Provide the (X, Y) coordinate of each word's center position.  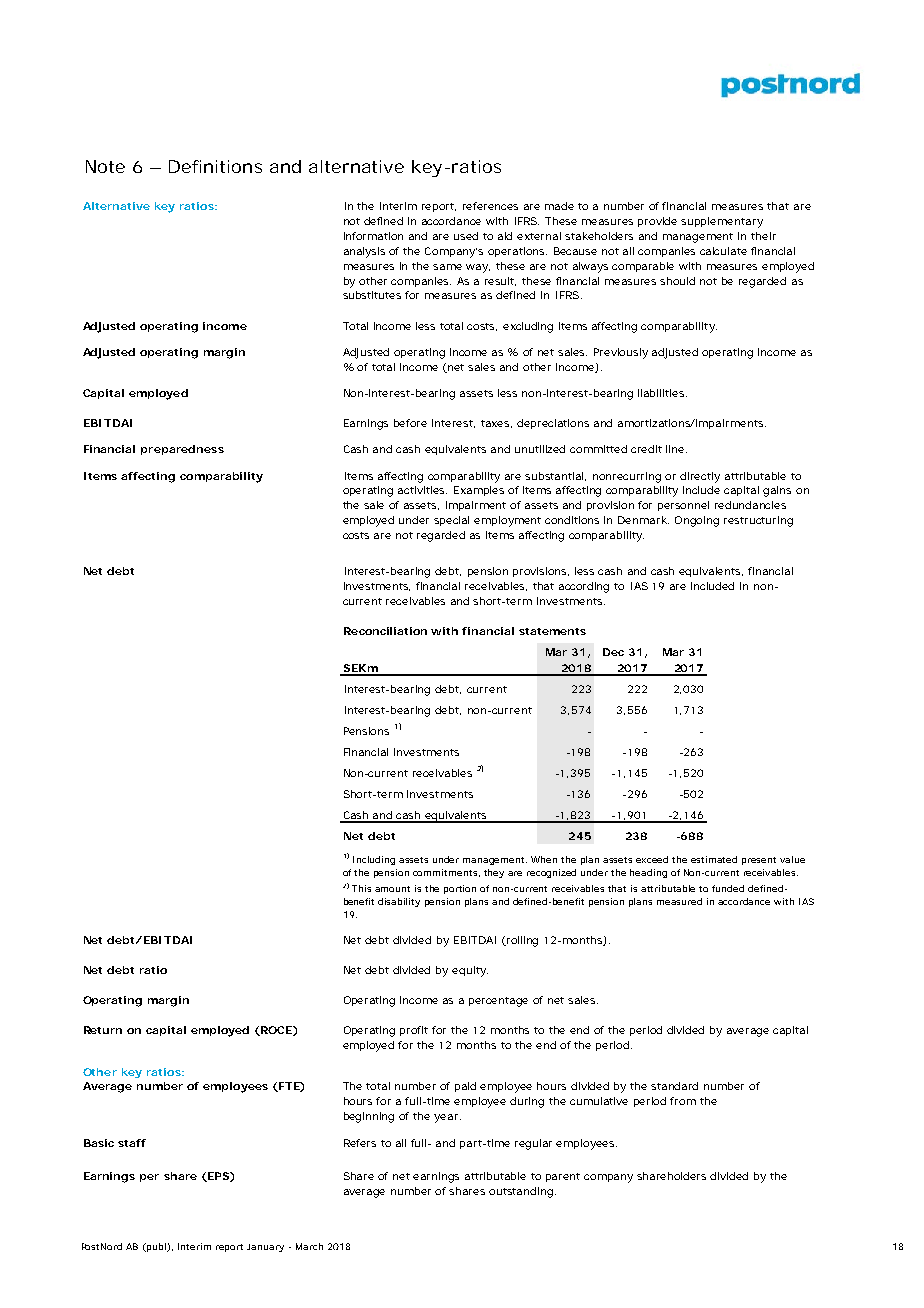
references (490, 206)
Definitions (215, 166)
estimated (714, 859)
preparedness (182, 450)
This (361, 888)
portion (460, 889)
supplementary (722, 222)
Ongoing (697, 521)
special (451, 521)
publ (156, 1247)
